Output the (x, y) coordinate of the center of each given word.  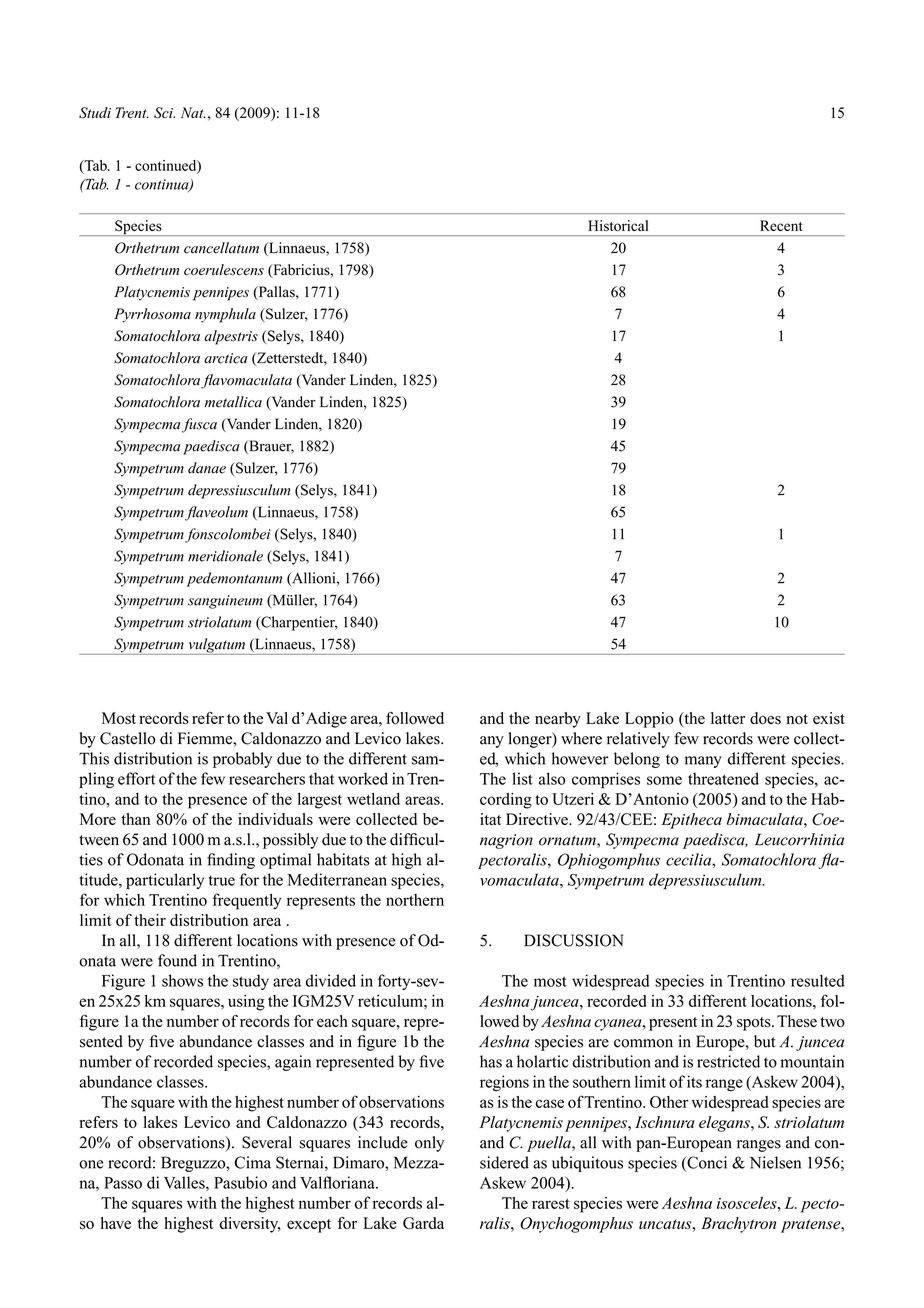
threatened (723, 778)
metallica (233, 402)
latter (728, 718)
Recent (781, 225)
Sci (164, 113)
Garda (423, 1223)
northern (415, 900)
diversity (250, 1225)
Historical (618, 226)
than (136, 819)
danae (207, 468)
